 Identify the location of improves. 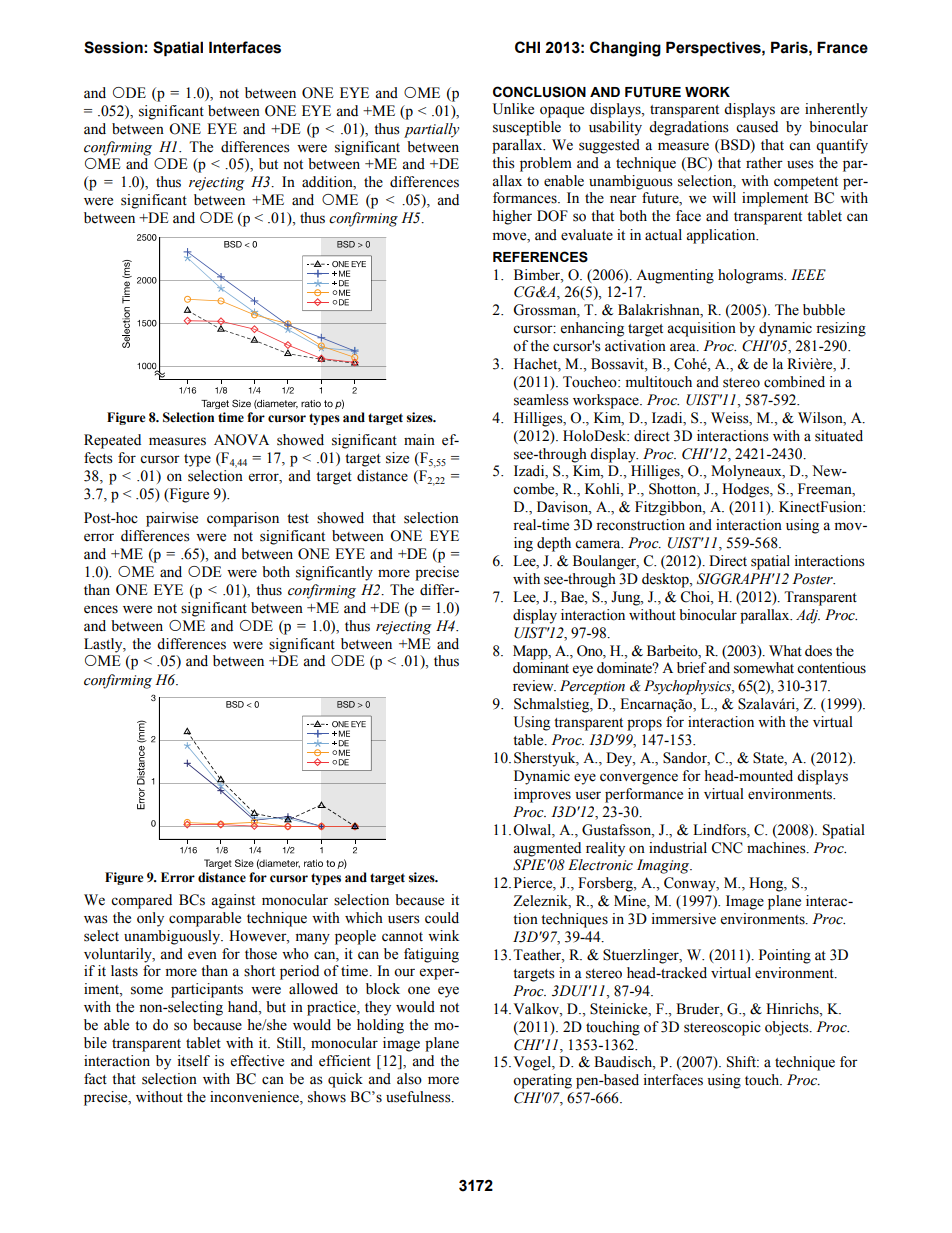
(542, 795).
